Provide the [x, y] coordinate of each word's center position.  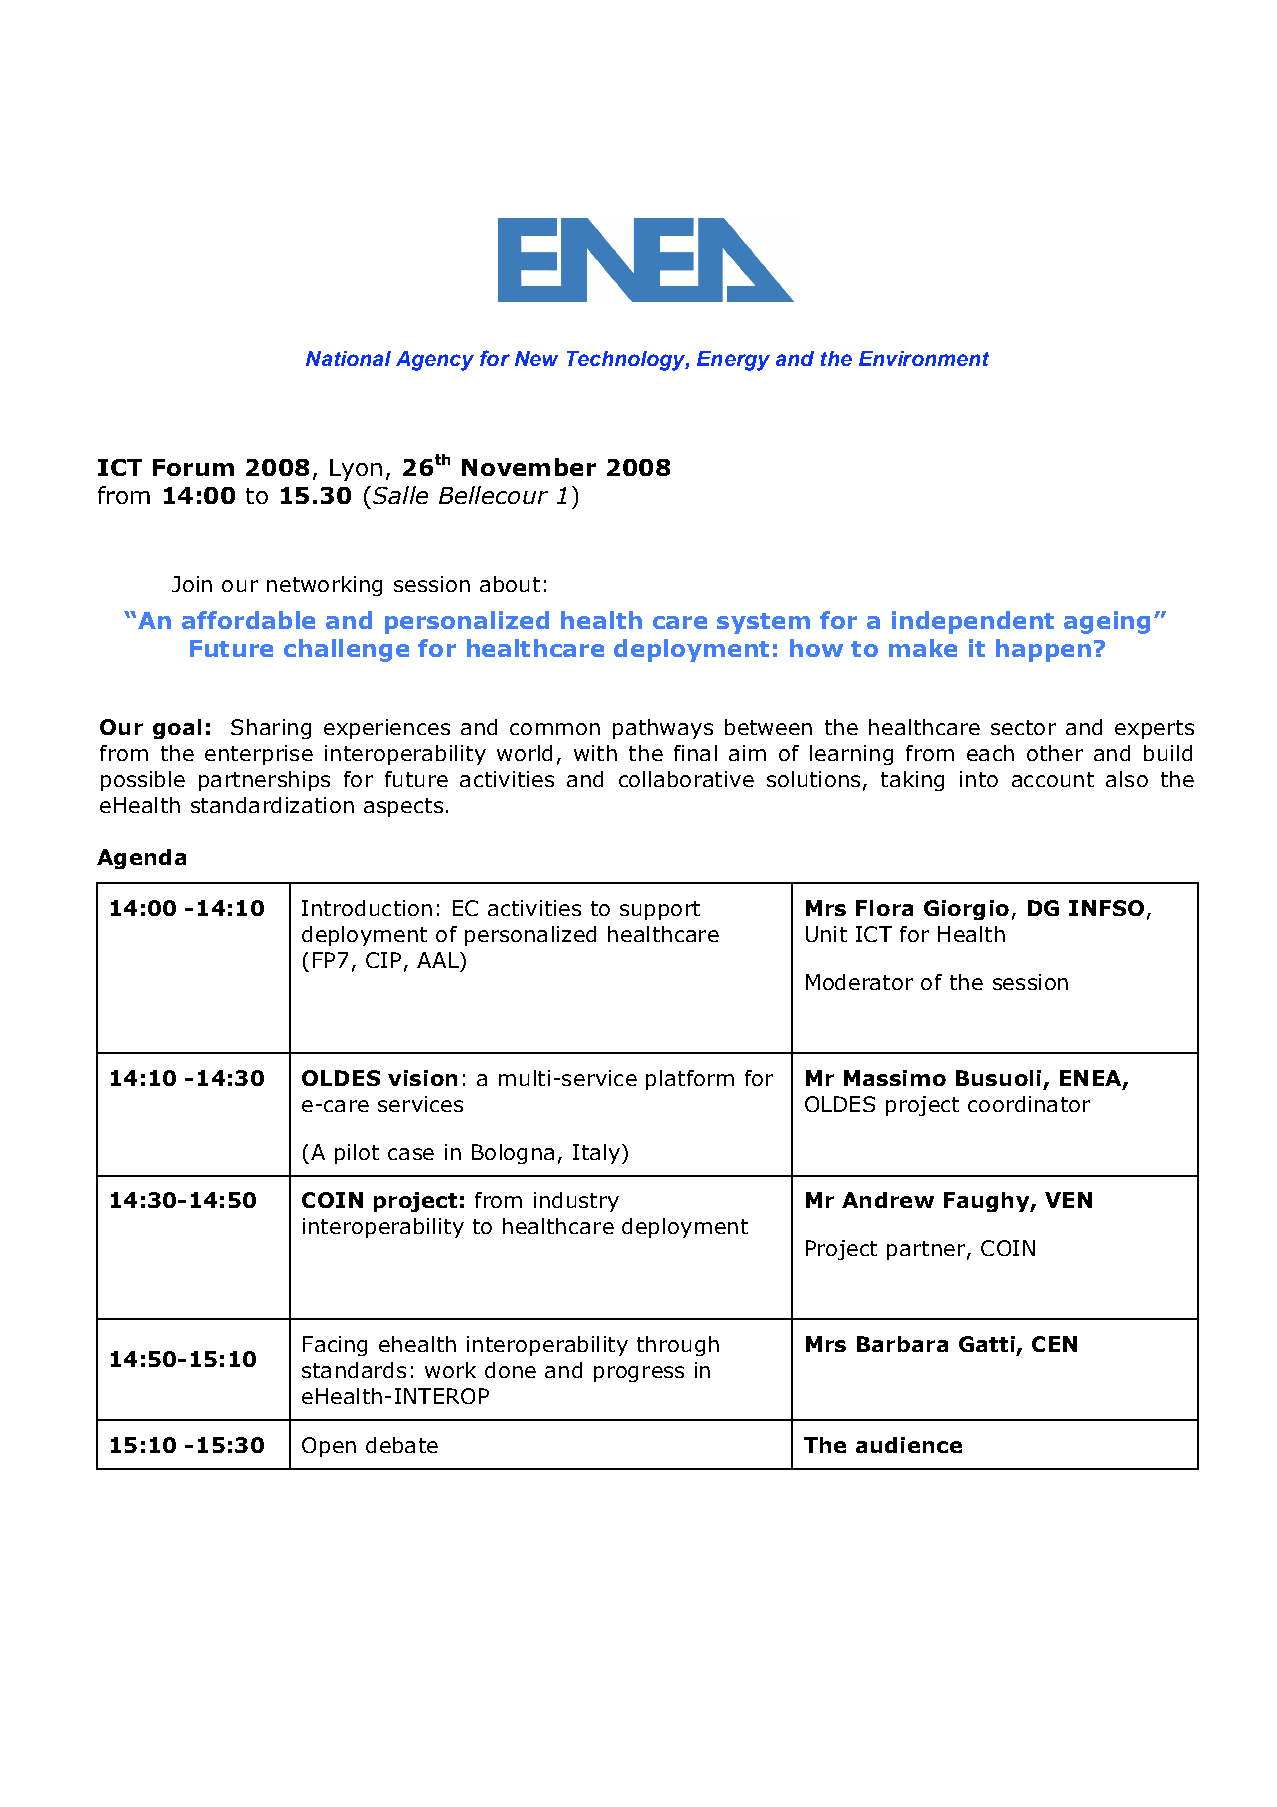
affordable [248, 620]
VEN [1068, 1200]
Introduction [367, 908]
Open [329, 1447]
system [763, 623]
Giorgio [966, 910]
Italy [596, 1154]
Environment [924, 358]
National [348, 358]
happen [1043, 650]
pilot [357, 1154]
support [660, 910]
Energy [733, 361]
